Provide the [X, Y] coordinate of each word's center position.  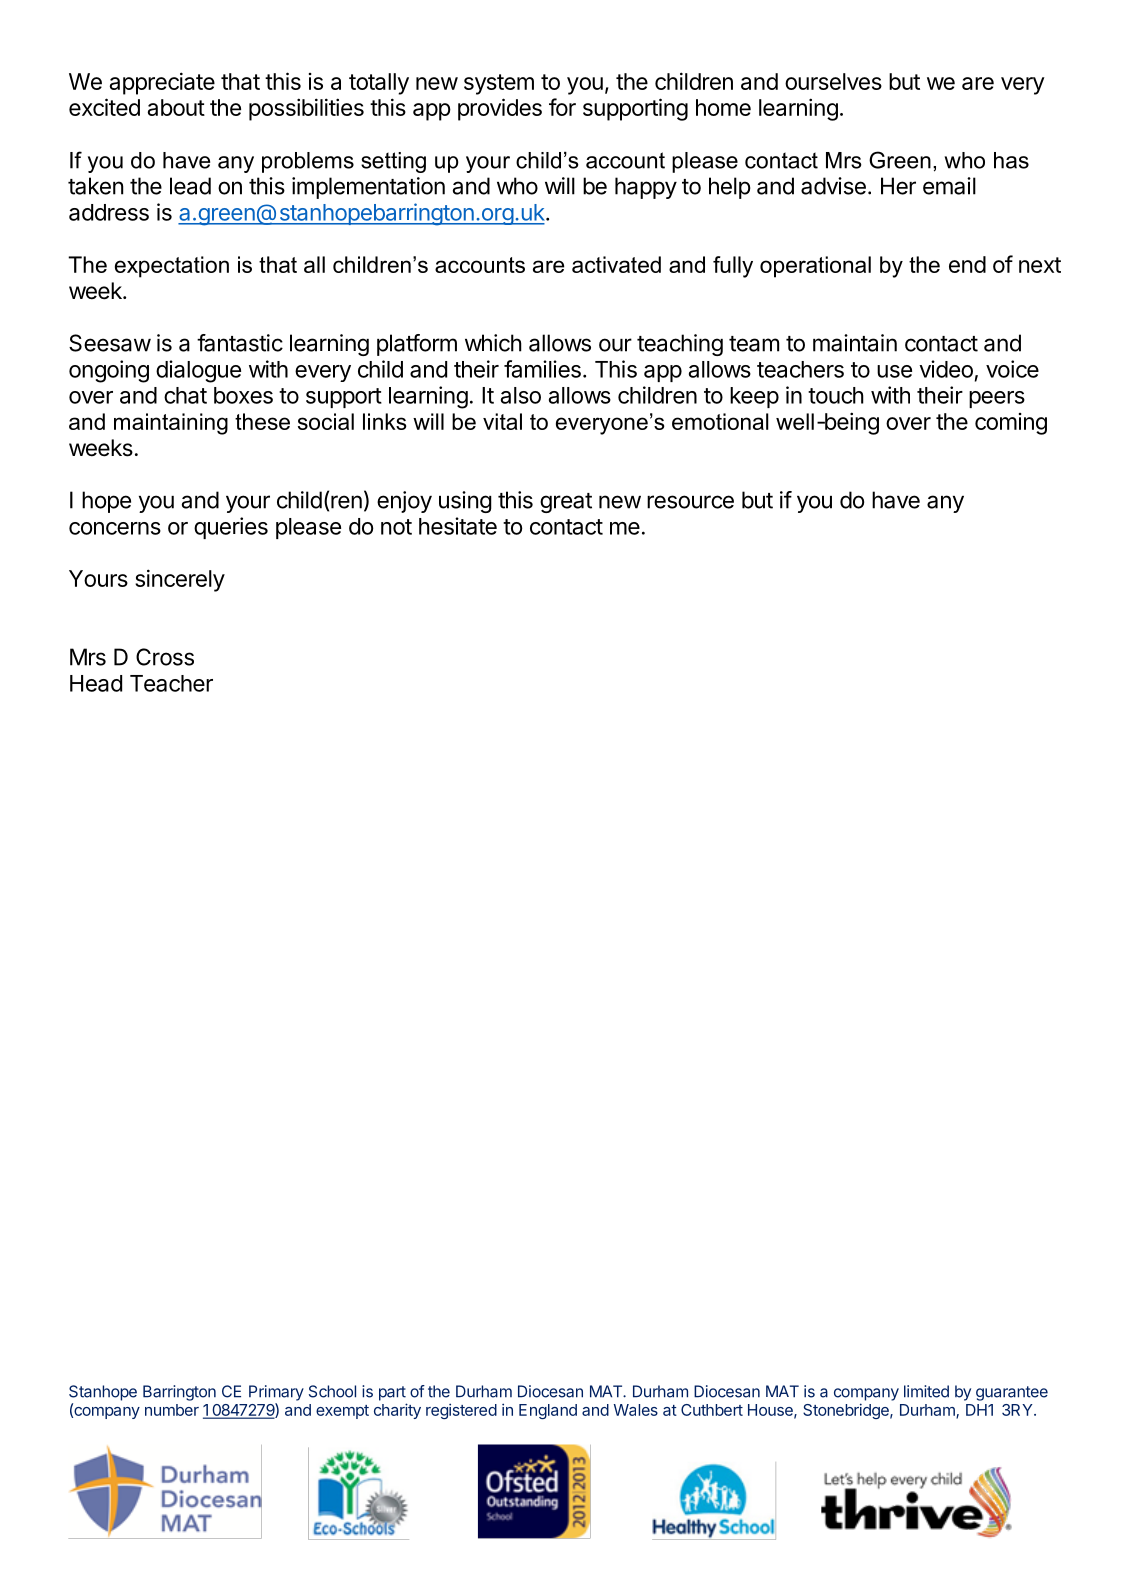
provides [500, 109]
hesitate [458, 526]
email [949, 186]
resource [690, 502]
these [262, 421]
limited [926, 1391]
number [172, 1410]
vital [502, 421]
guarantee [1012, 1393]
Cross [165, 657]
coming [1011, 424]
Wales [636, 1410]
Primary [276, 1393]
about [176, 107]
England [548, 1411]
